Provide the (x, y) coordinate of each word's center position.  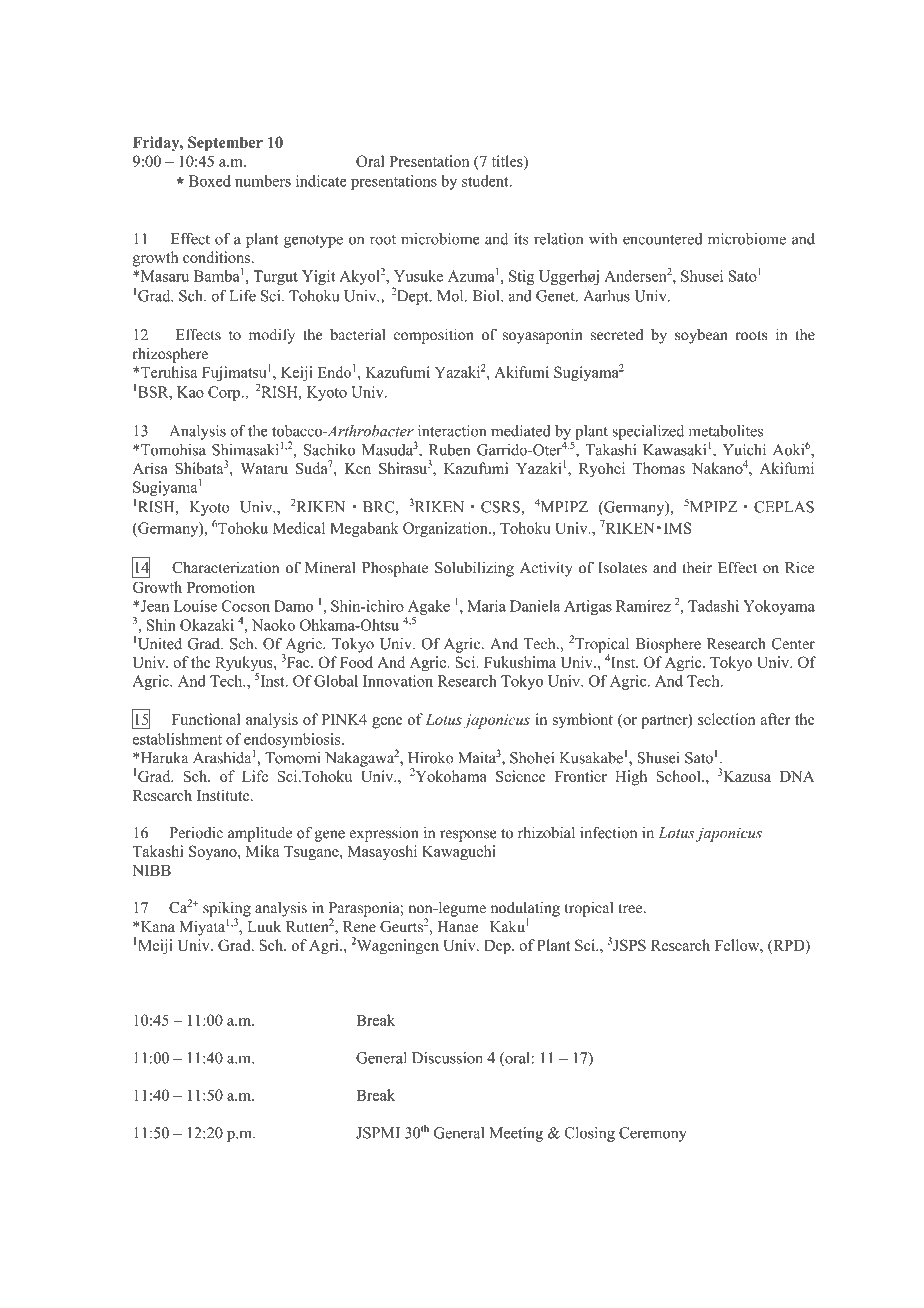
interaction (452, 431)
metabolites (726, 431)
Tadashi (713, 606)
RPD (789, 946)
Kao (190, 392)
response (468, 836)
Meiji (155, 947)
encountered (662, 239)
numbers (263, 181)
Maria (486, 606)
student (486, 181)
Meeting (516, 1134)
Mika (263, 851)
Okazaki (207, 625)
